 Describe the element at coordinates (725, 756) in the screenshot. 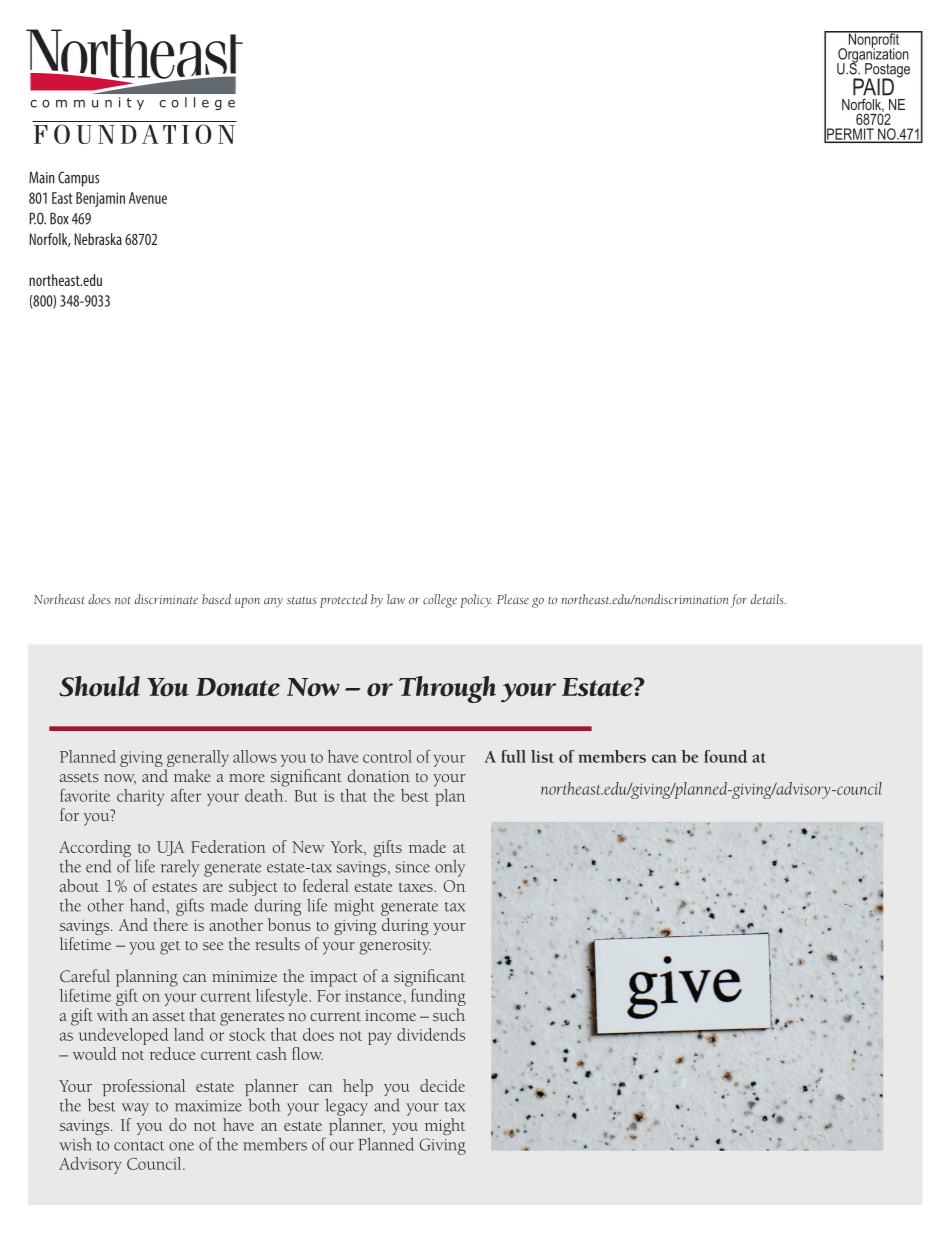

I see `found` at that location.
